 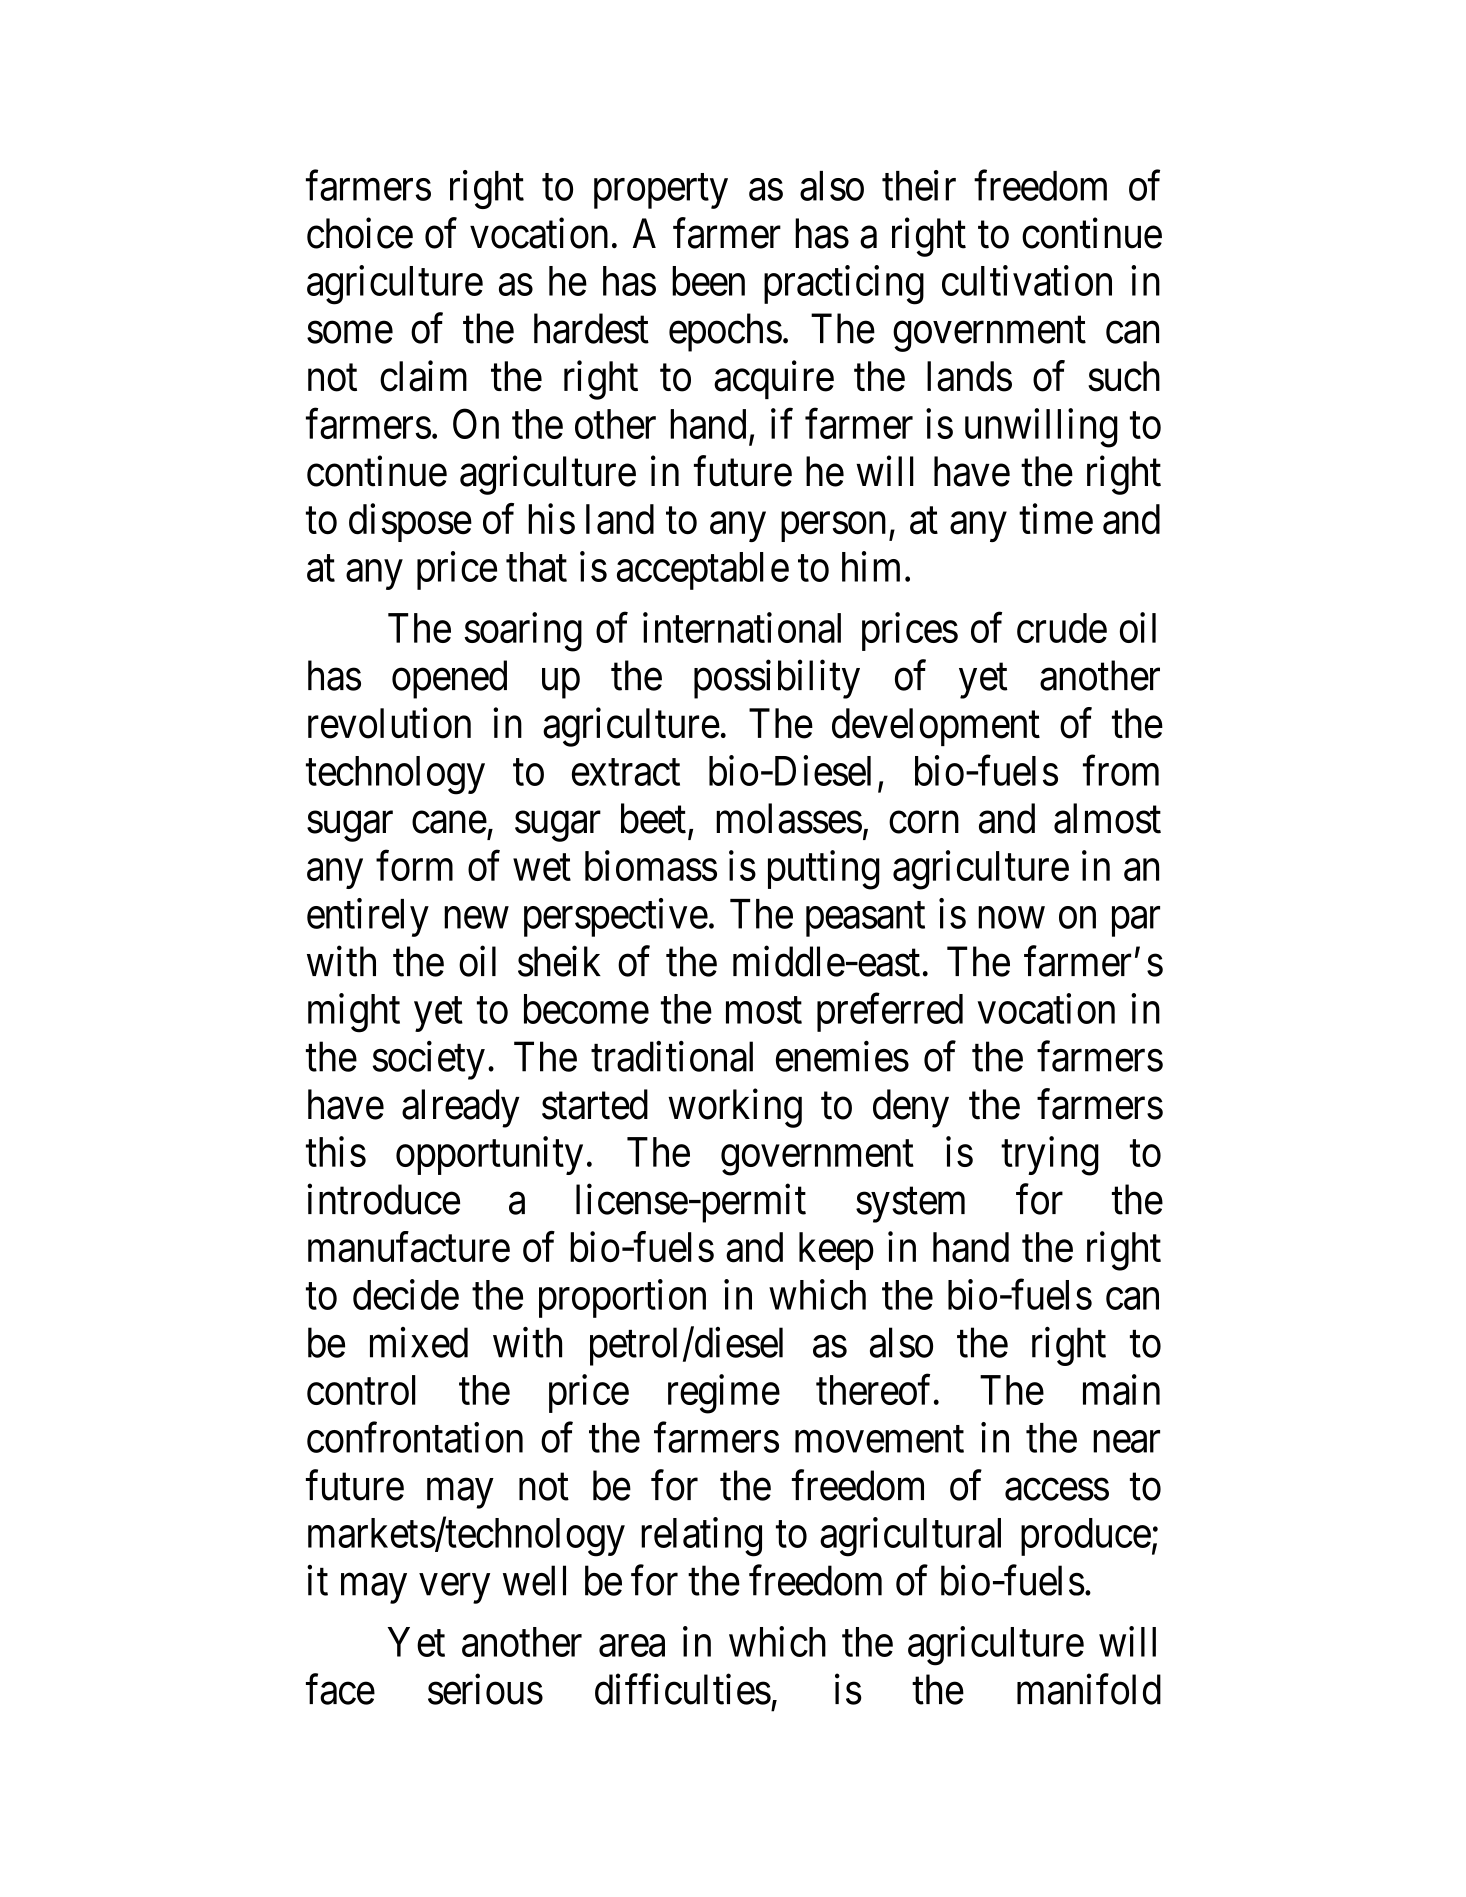 What do you see at coordinates (454, 1589) in the page?
I see `very` at bounding box center [454, 1589].
